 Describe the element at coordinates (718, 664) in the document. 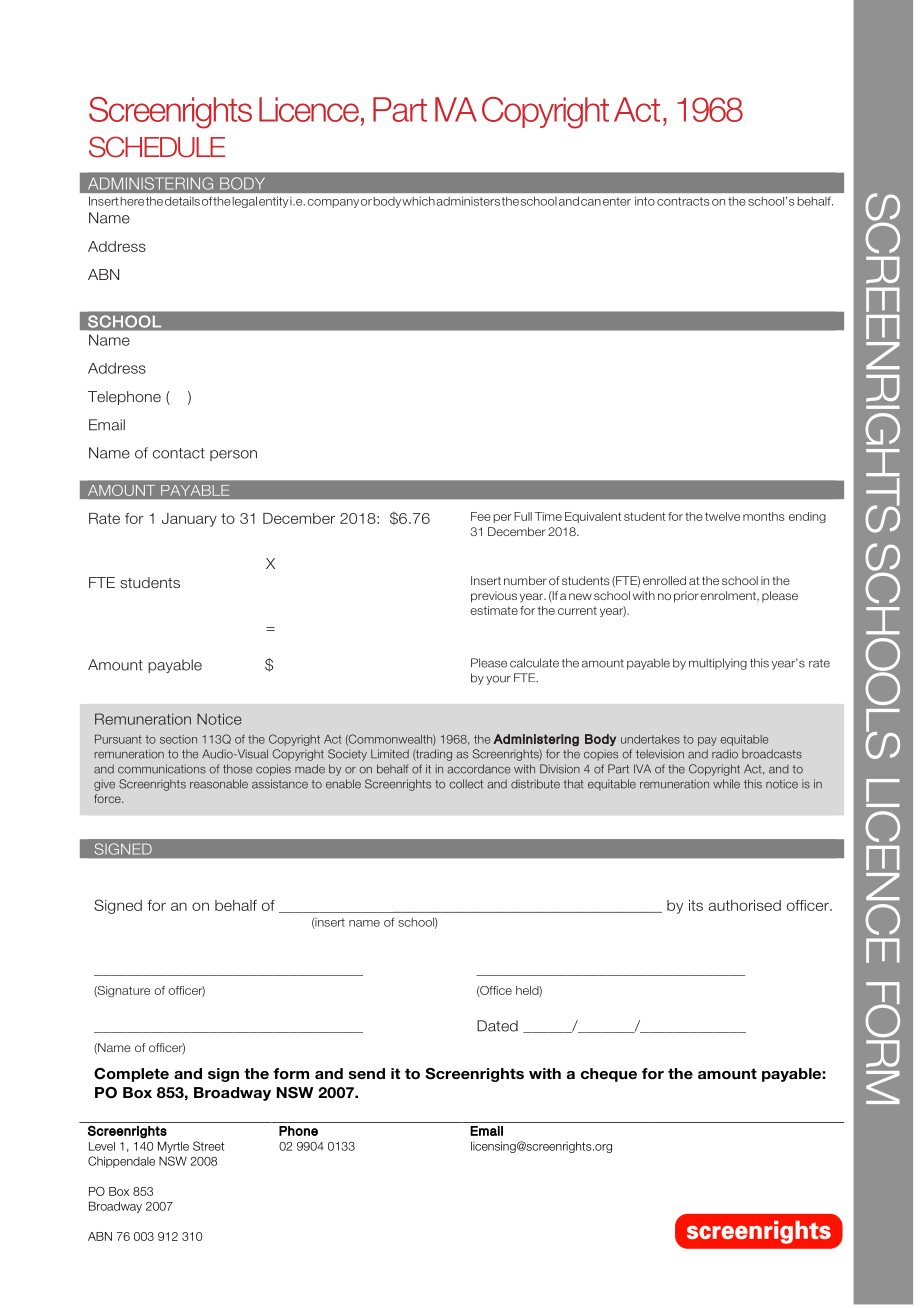

I see `multiplying` at that location.
